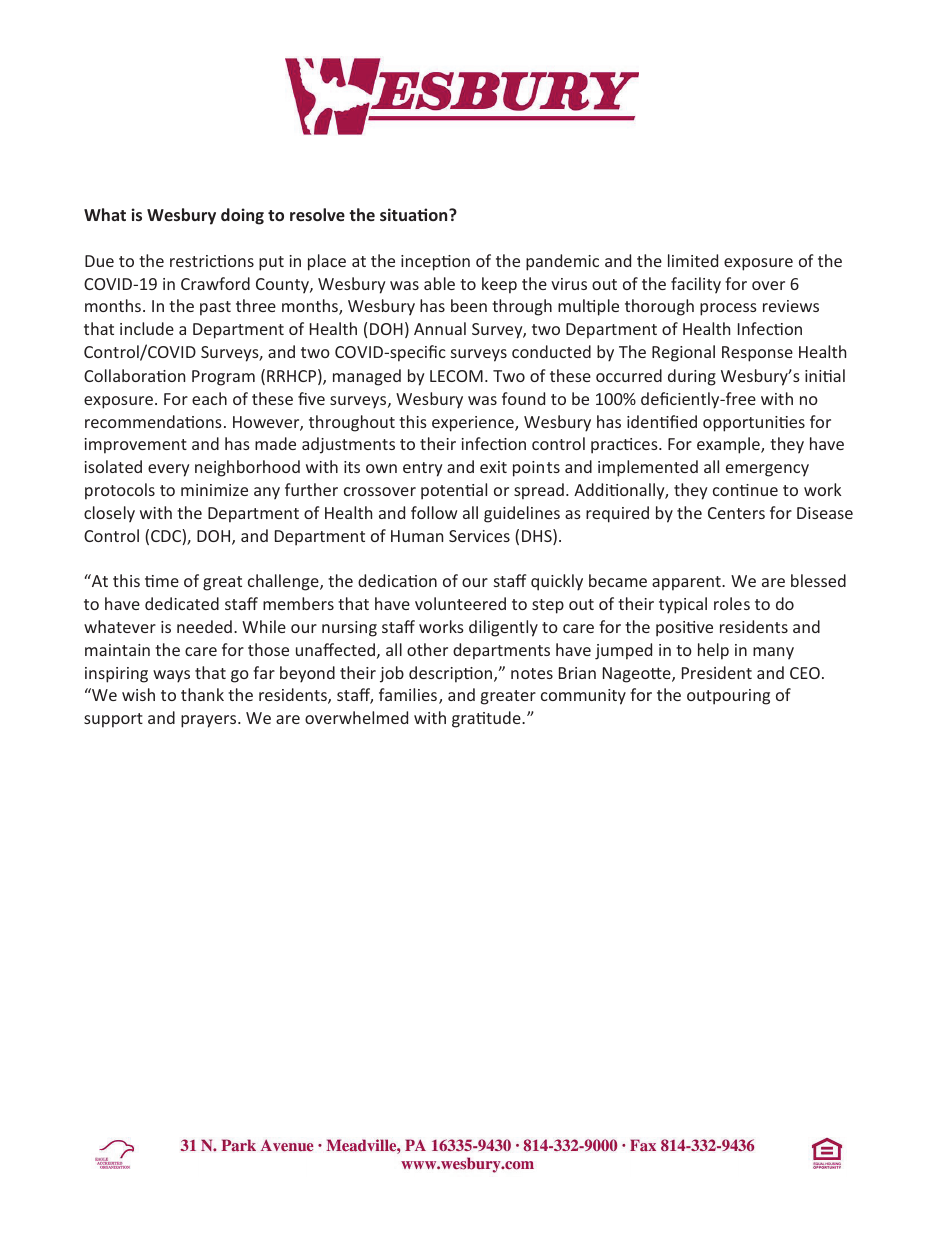 This screenshot has height=1233, width=952. Describe the element at coordinates (767, 470) in the screenshot. I see `emergency` at that location.
